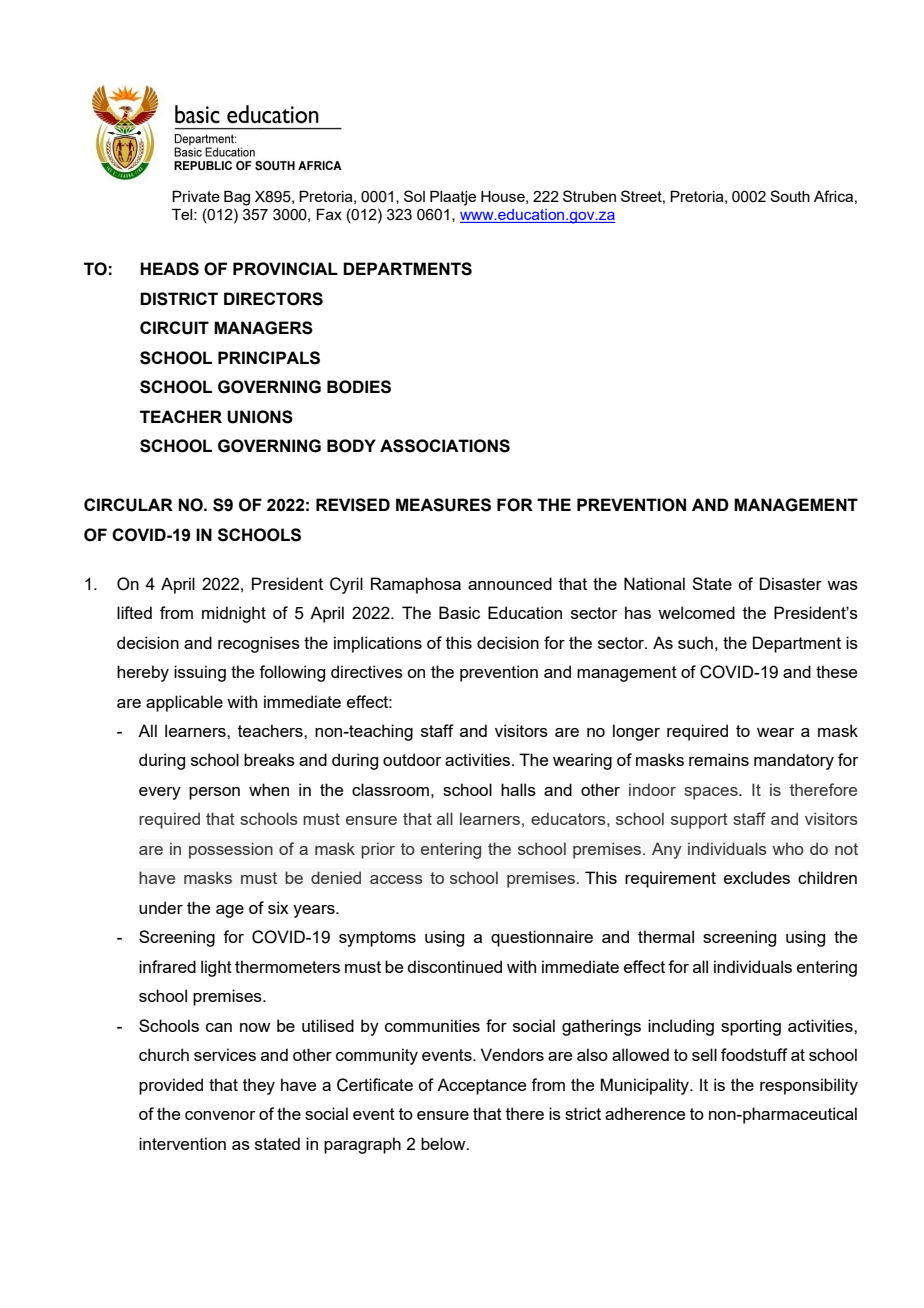  What do you see at coordinates (183, 214) in the screenshot?
I see `Tel` at bounding box center [183, 214].
